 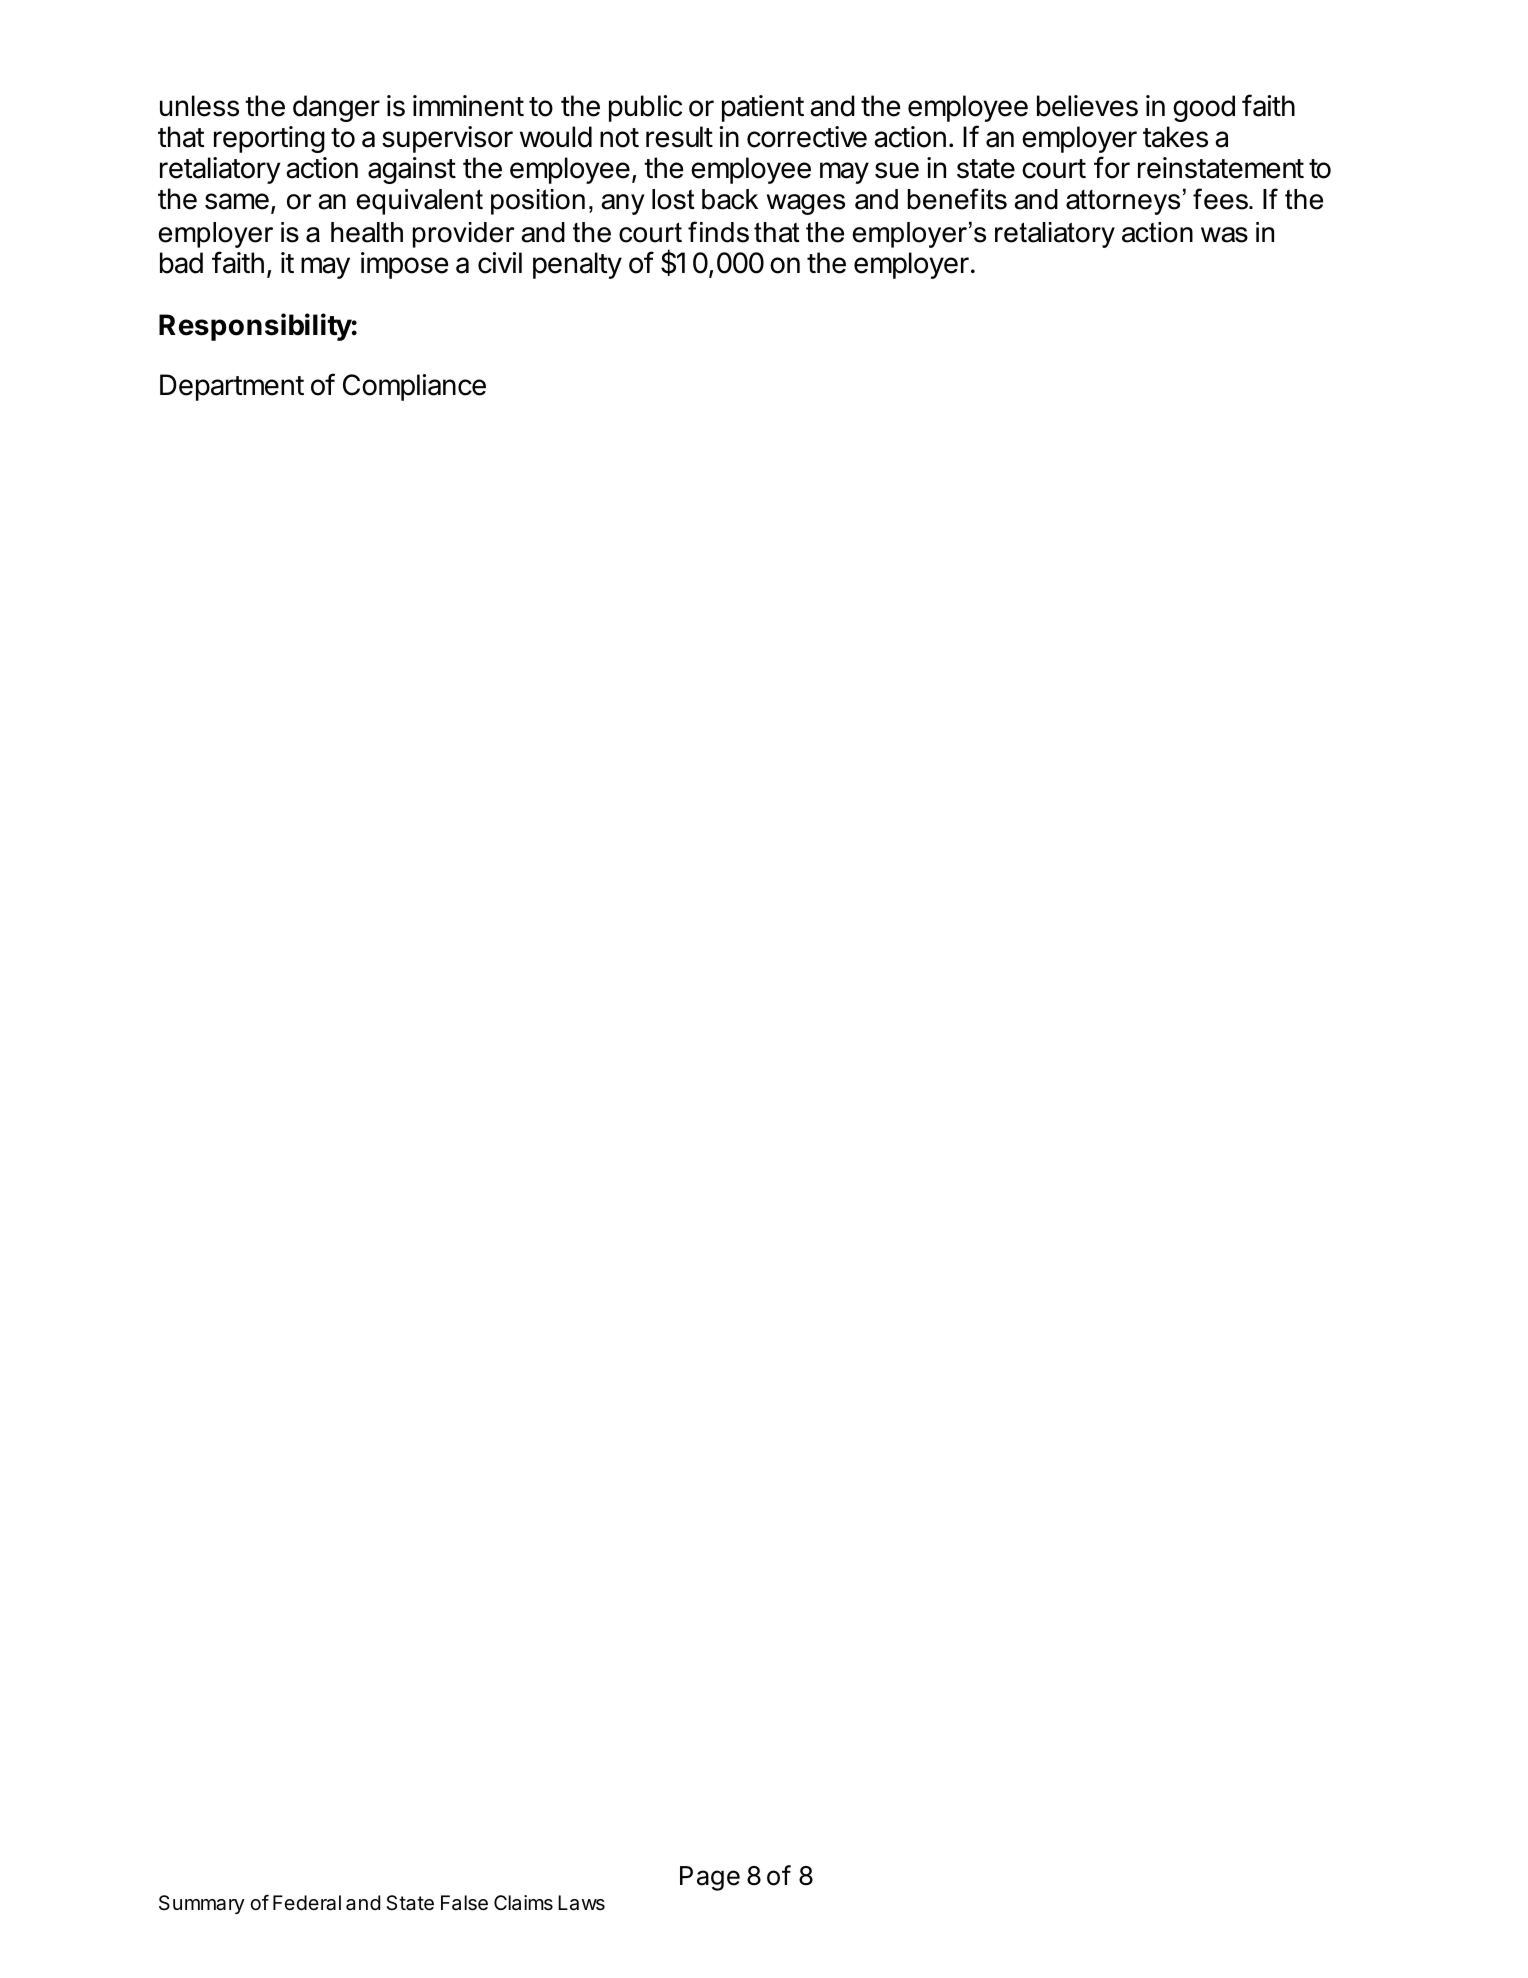 What do you see at coordinates (307, 1903) in the document?
I see `Federal` at bounding box center [307, 1903].
